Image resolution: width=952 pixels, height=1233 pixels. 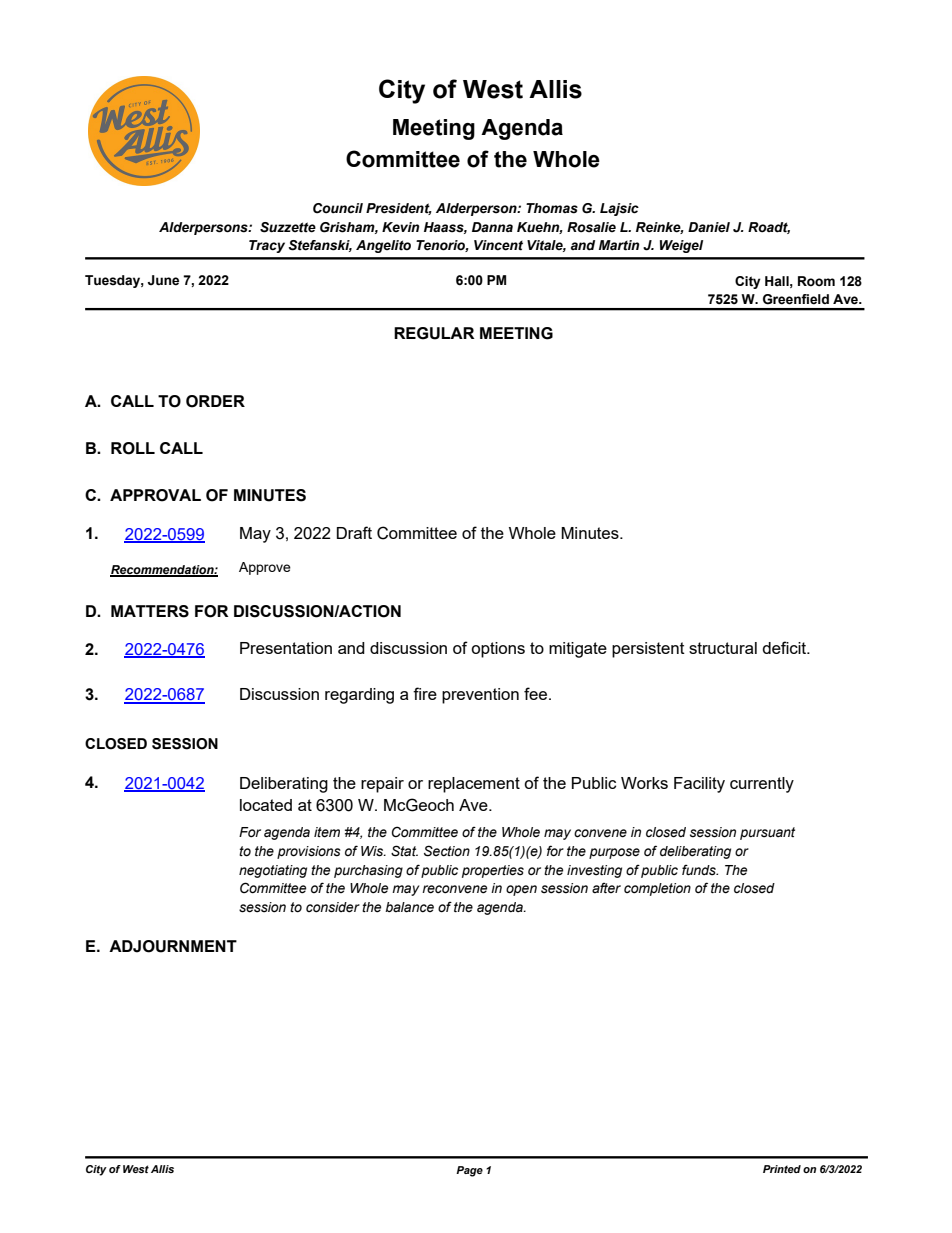 What do you see at coordinates (215, 401) in the image?
I see `ORDER` at bounding box center [215, 401].
